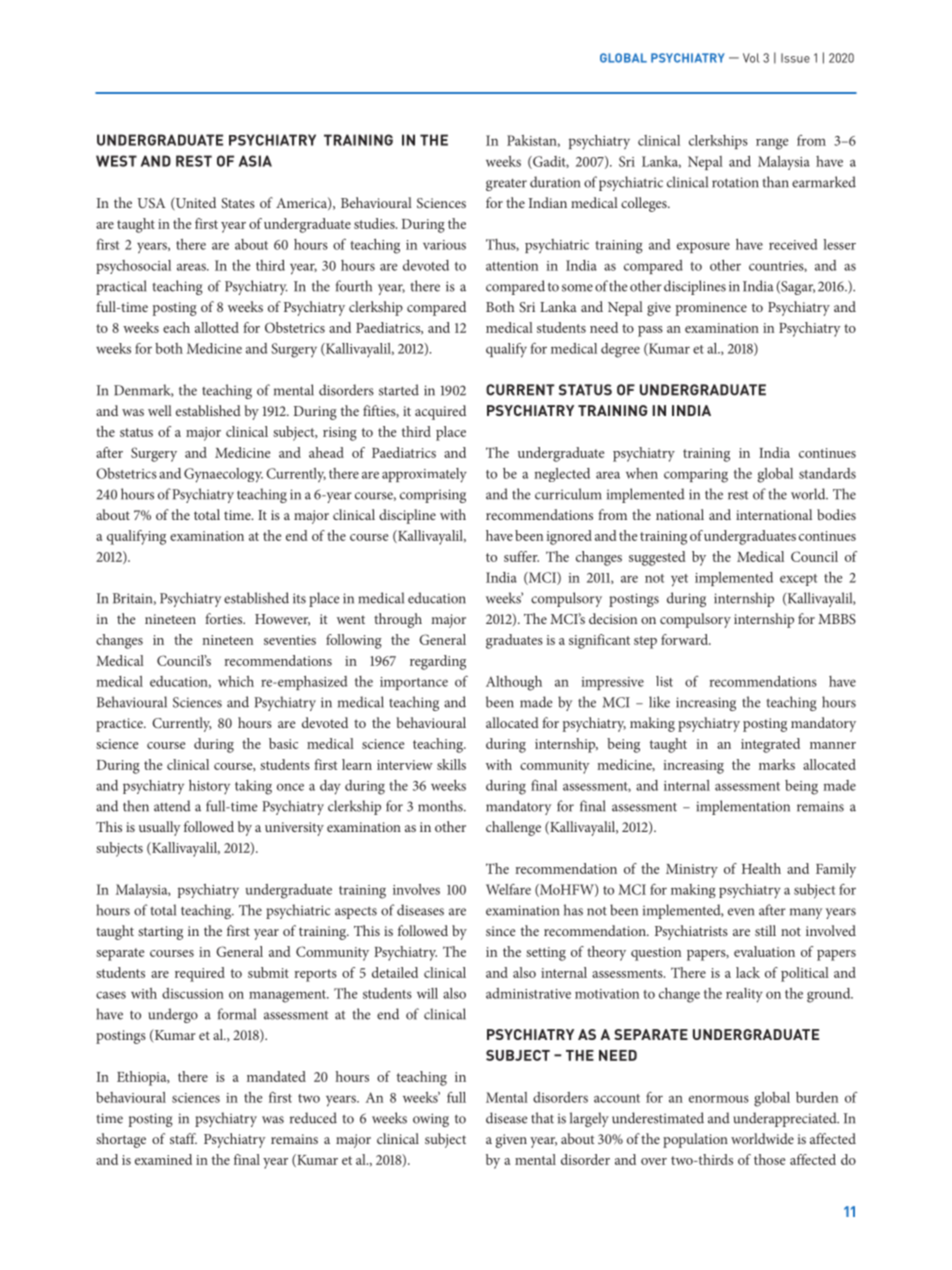  I want to click on through, so click(398, 620).
